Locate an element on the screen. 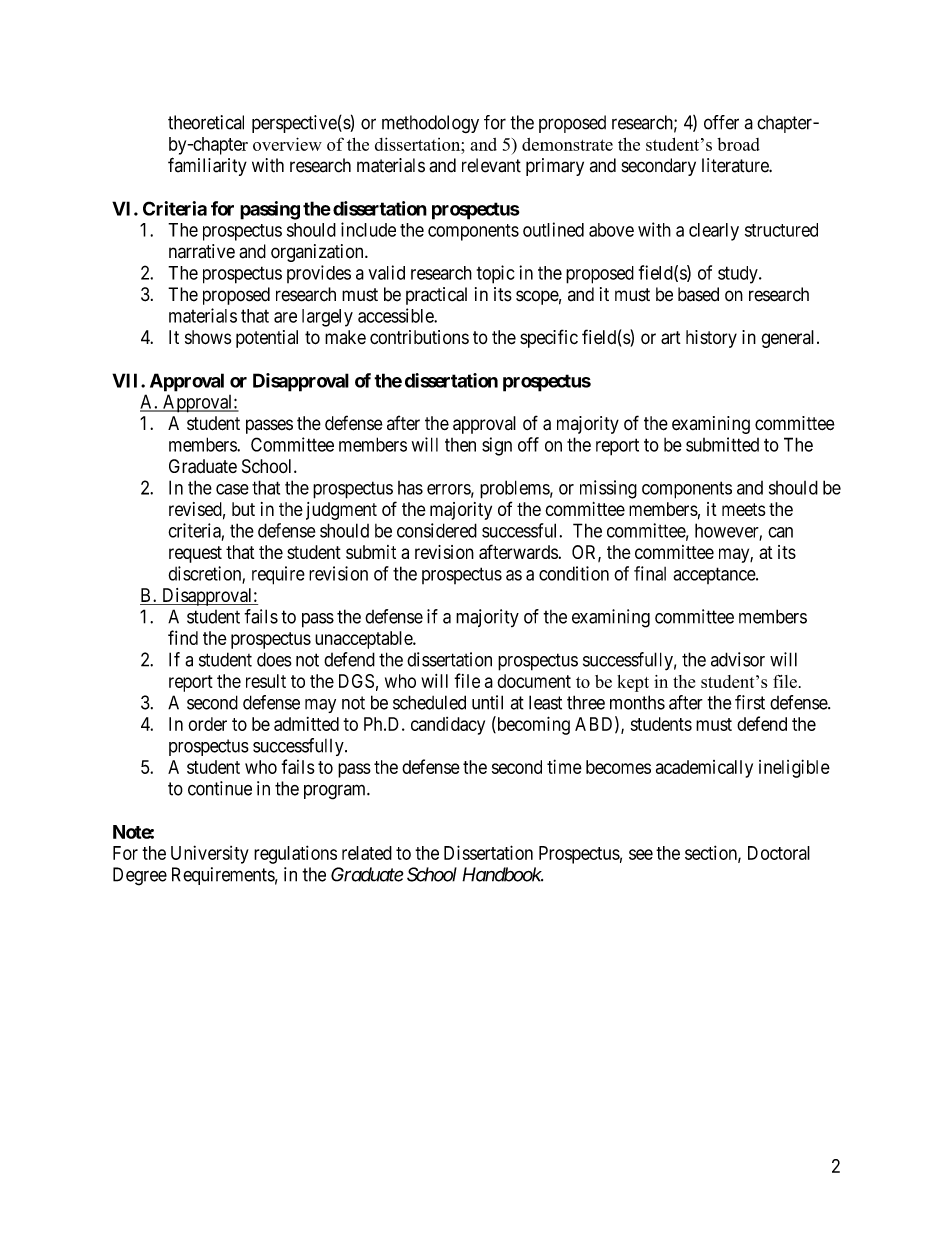 The width and height of the screenshot is (952, 1233). University is located at coordinates (210, 854).
